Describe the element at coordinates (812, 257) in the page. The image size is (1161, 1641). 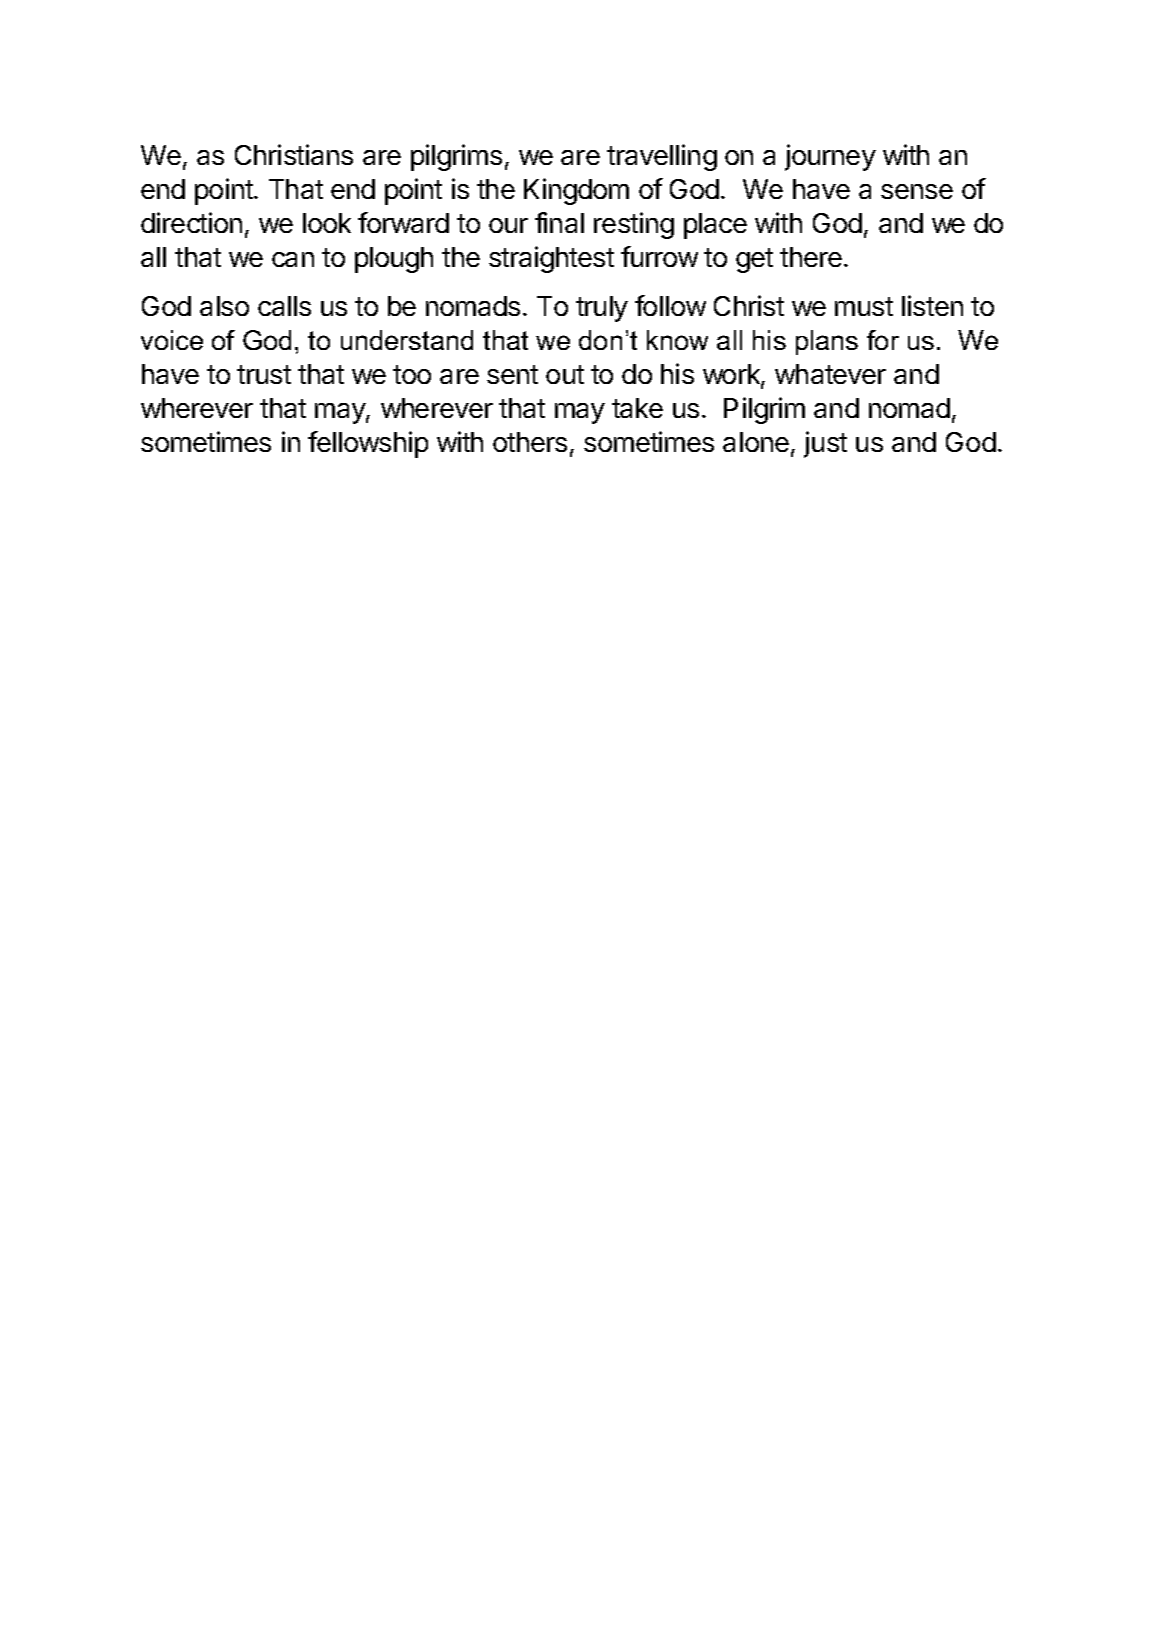
I see `there` at that location.
